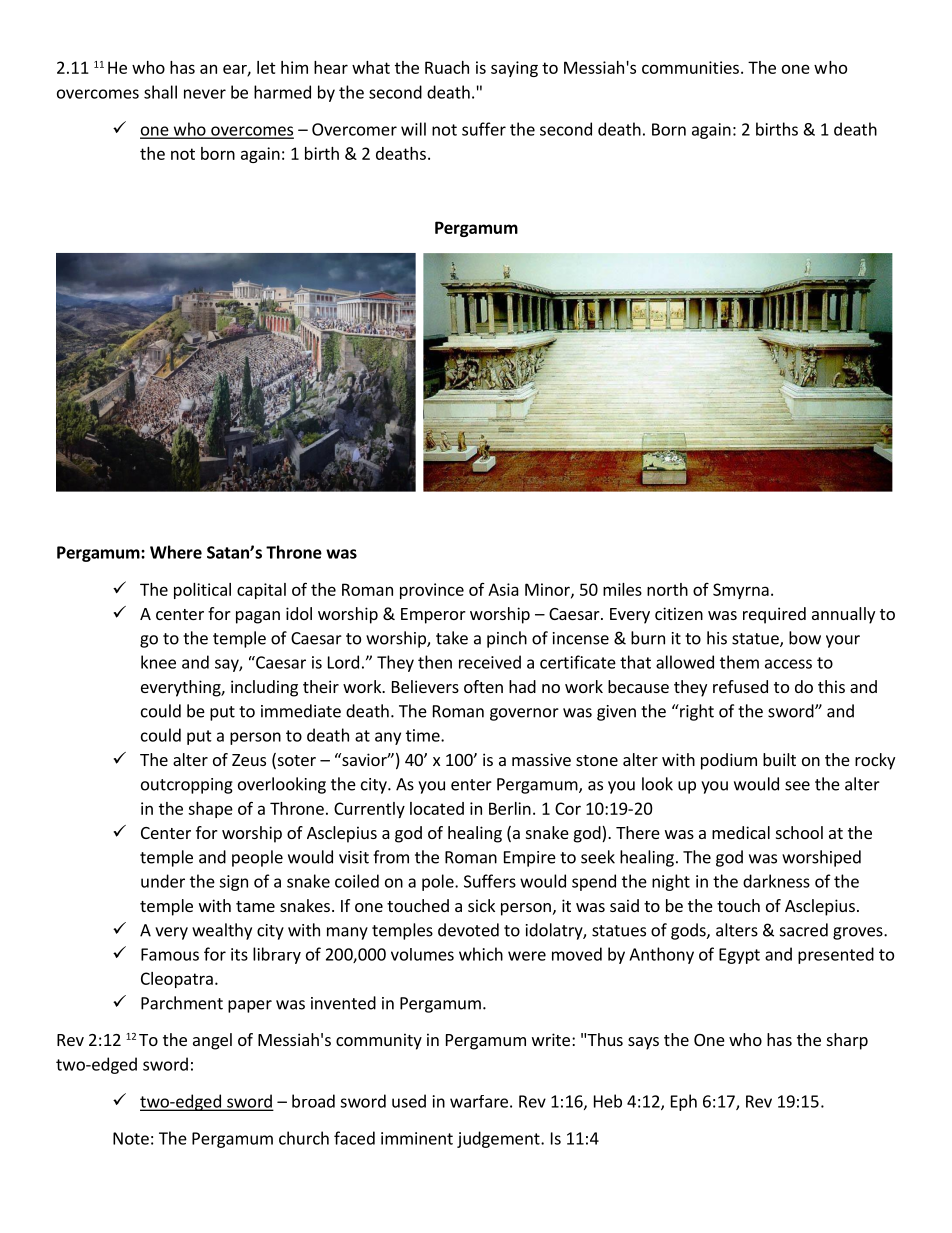  What do you see at coordinates (205, 94) in the screenshot?
I see `never` at bounding box center [205, 94].
